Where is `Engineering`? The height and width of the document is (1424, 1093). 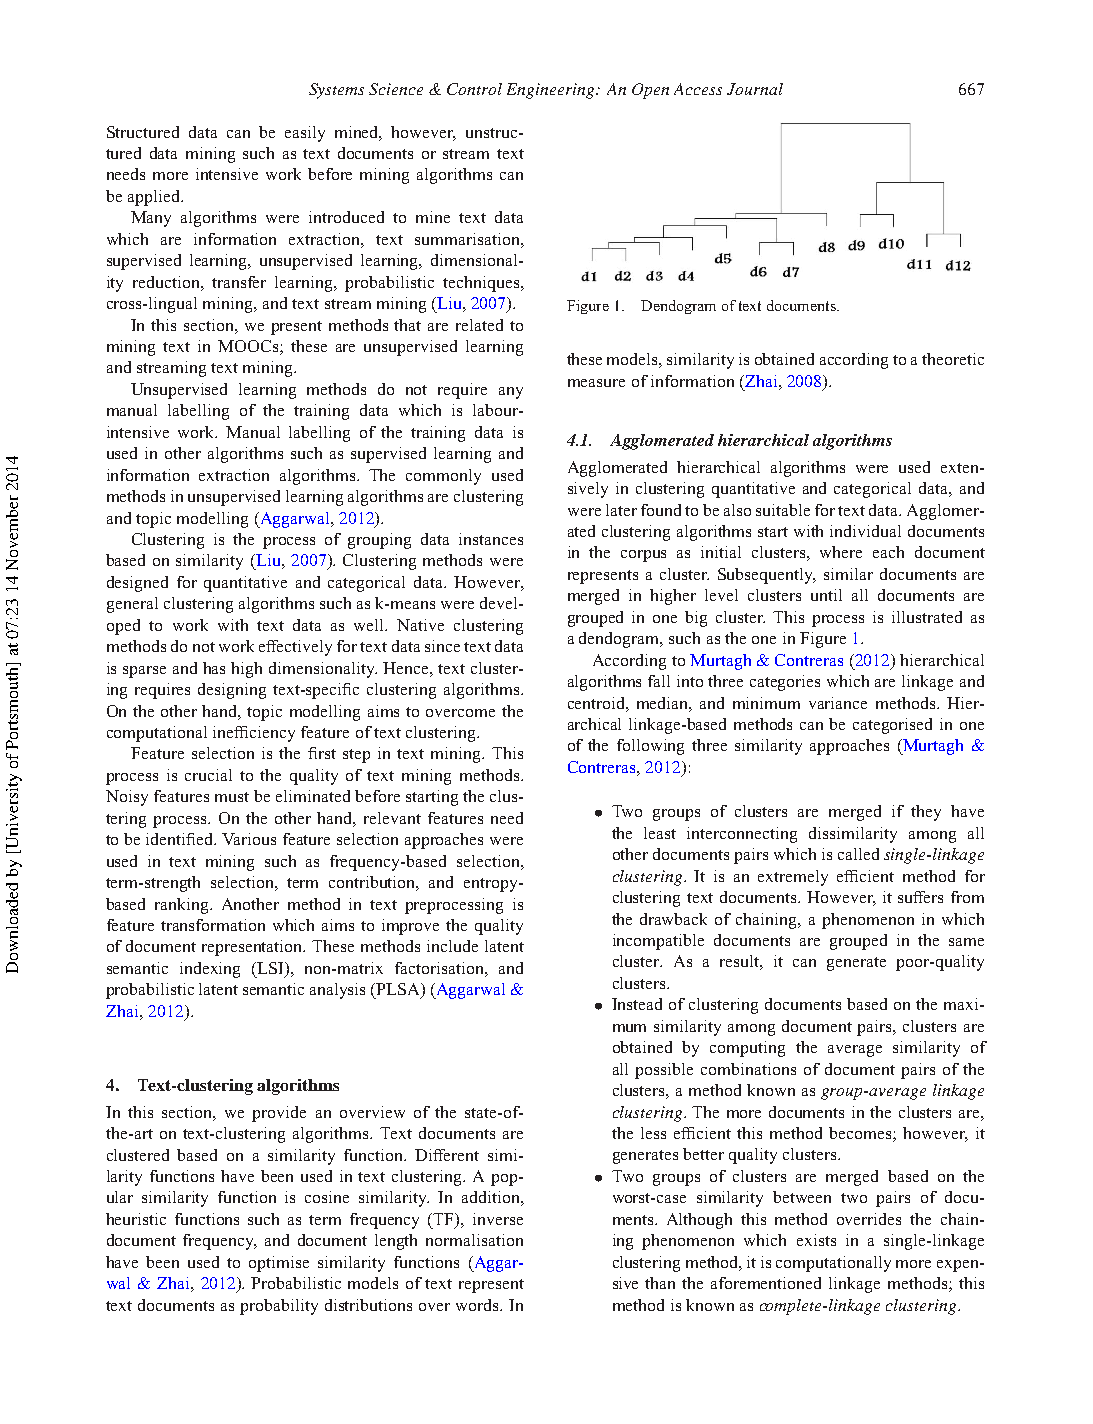
Engineering is located at coordinates (552, 91).
